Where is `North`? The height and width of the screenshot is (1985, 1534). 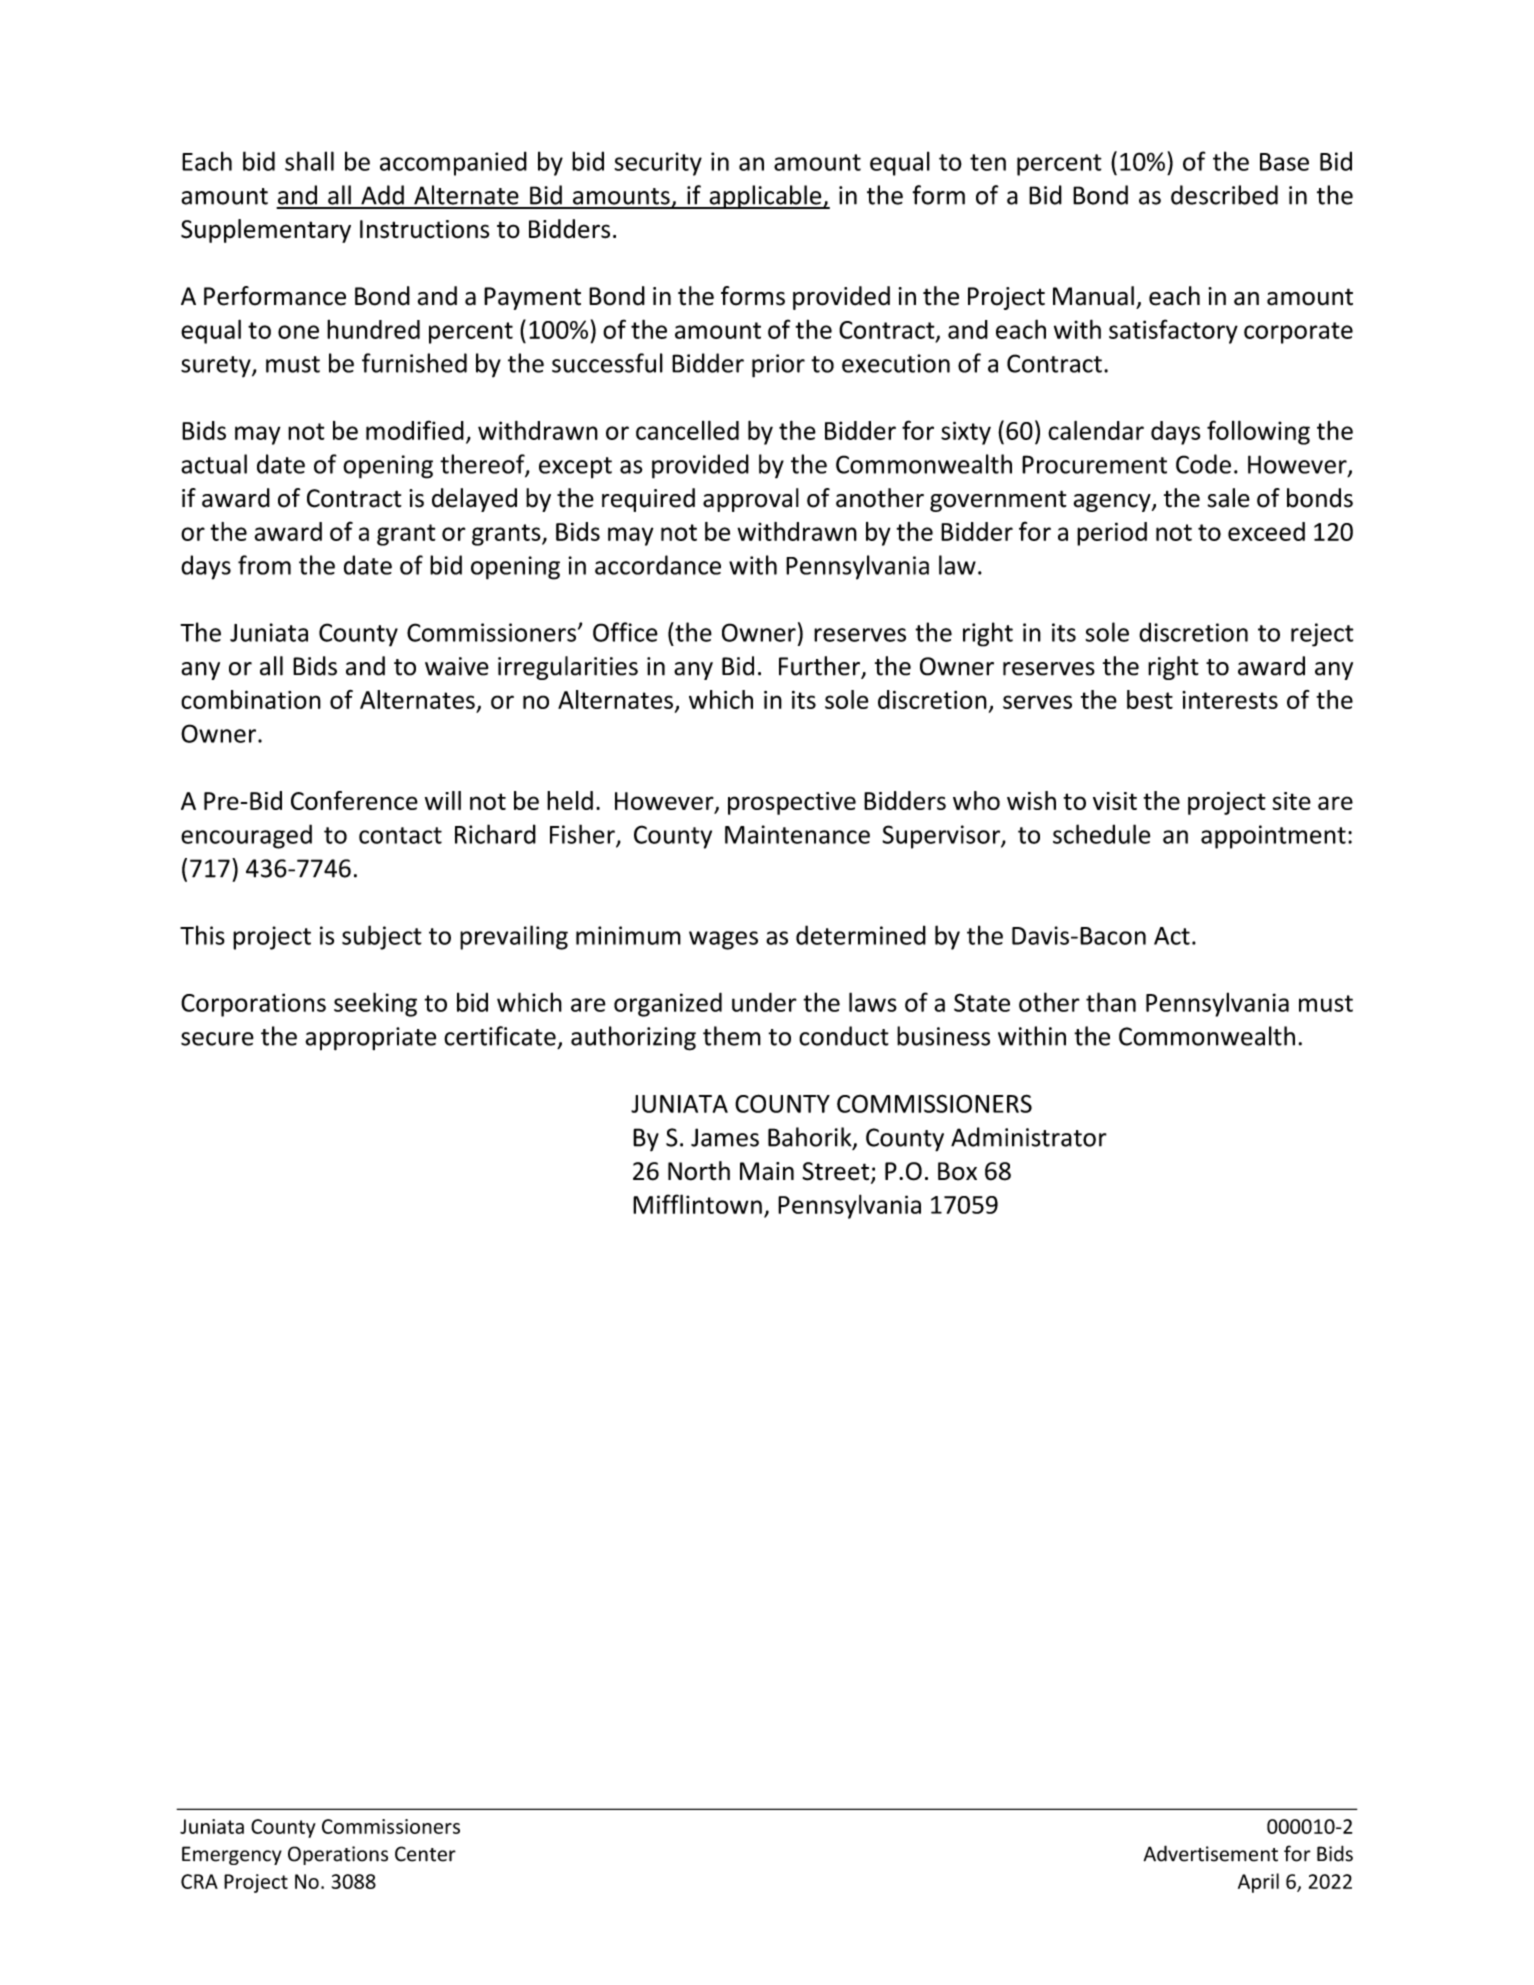 North is located at coordinates (699, 1171).
